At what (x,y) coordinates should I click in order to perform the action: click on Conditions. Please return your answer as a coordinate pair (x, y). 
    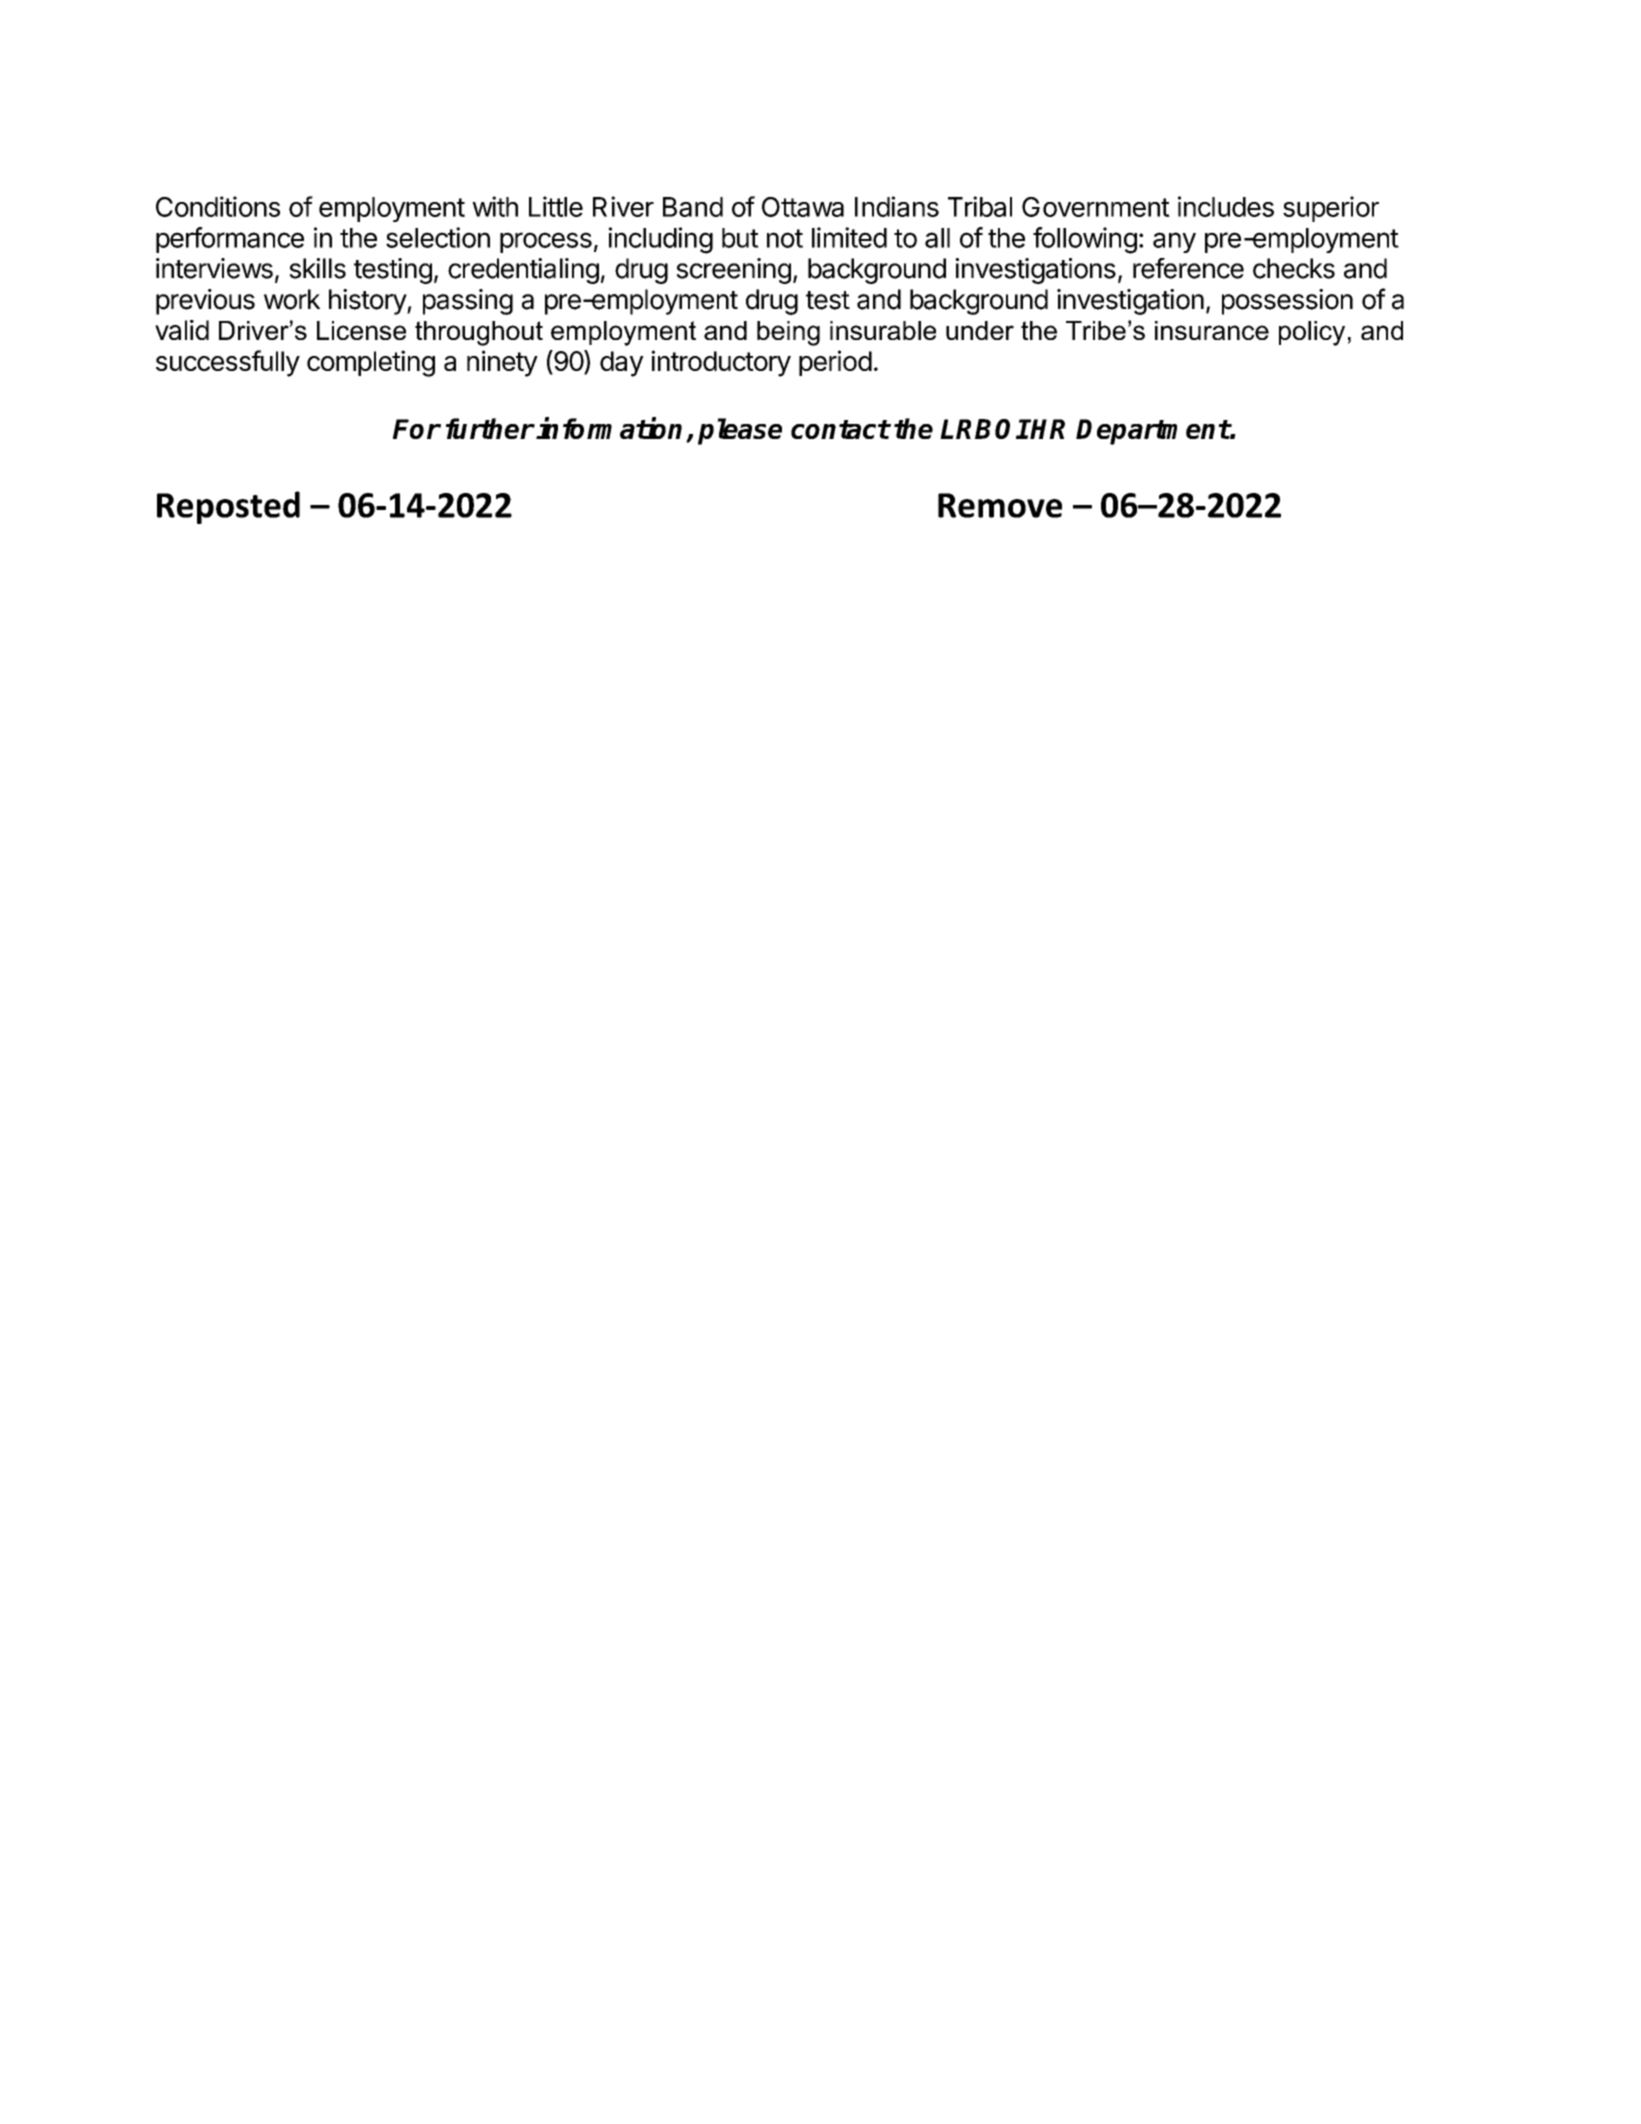
    Looking at the image, I should click on (218, 206).
